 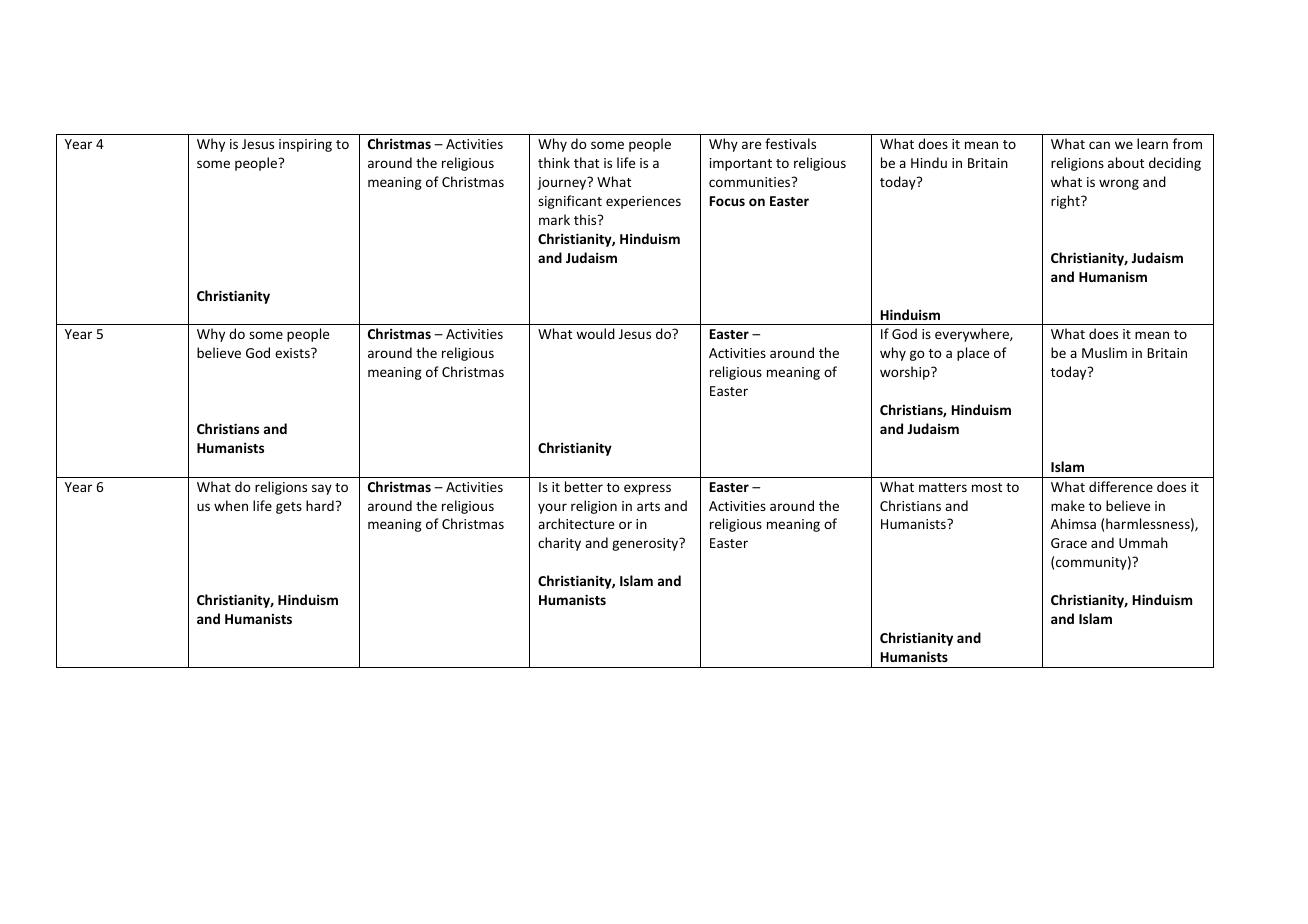 What do you see at coordinates (305, 145) in the image?
I see `inspiring` at bounding box center [305, 145].
